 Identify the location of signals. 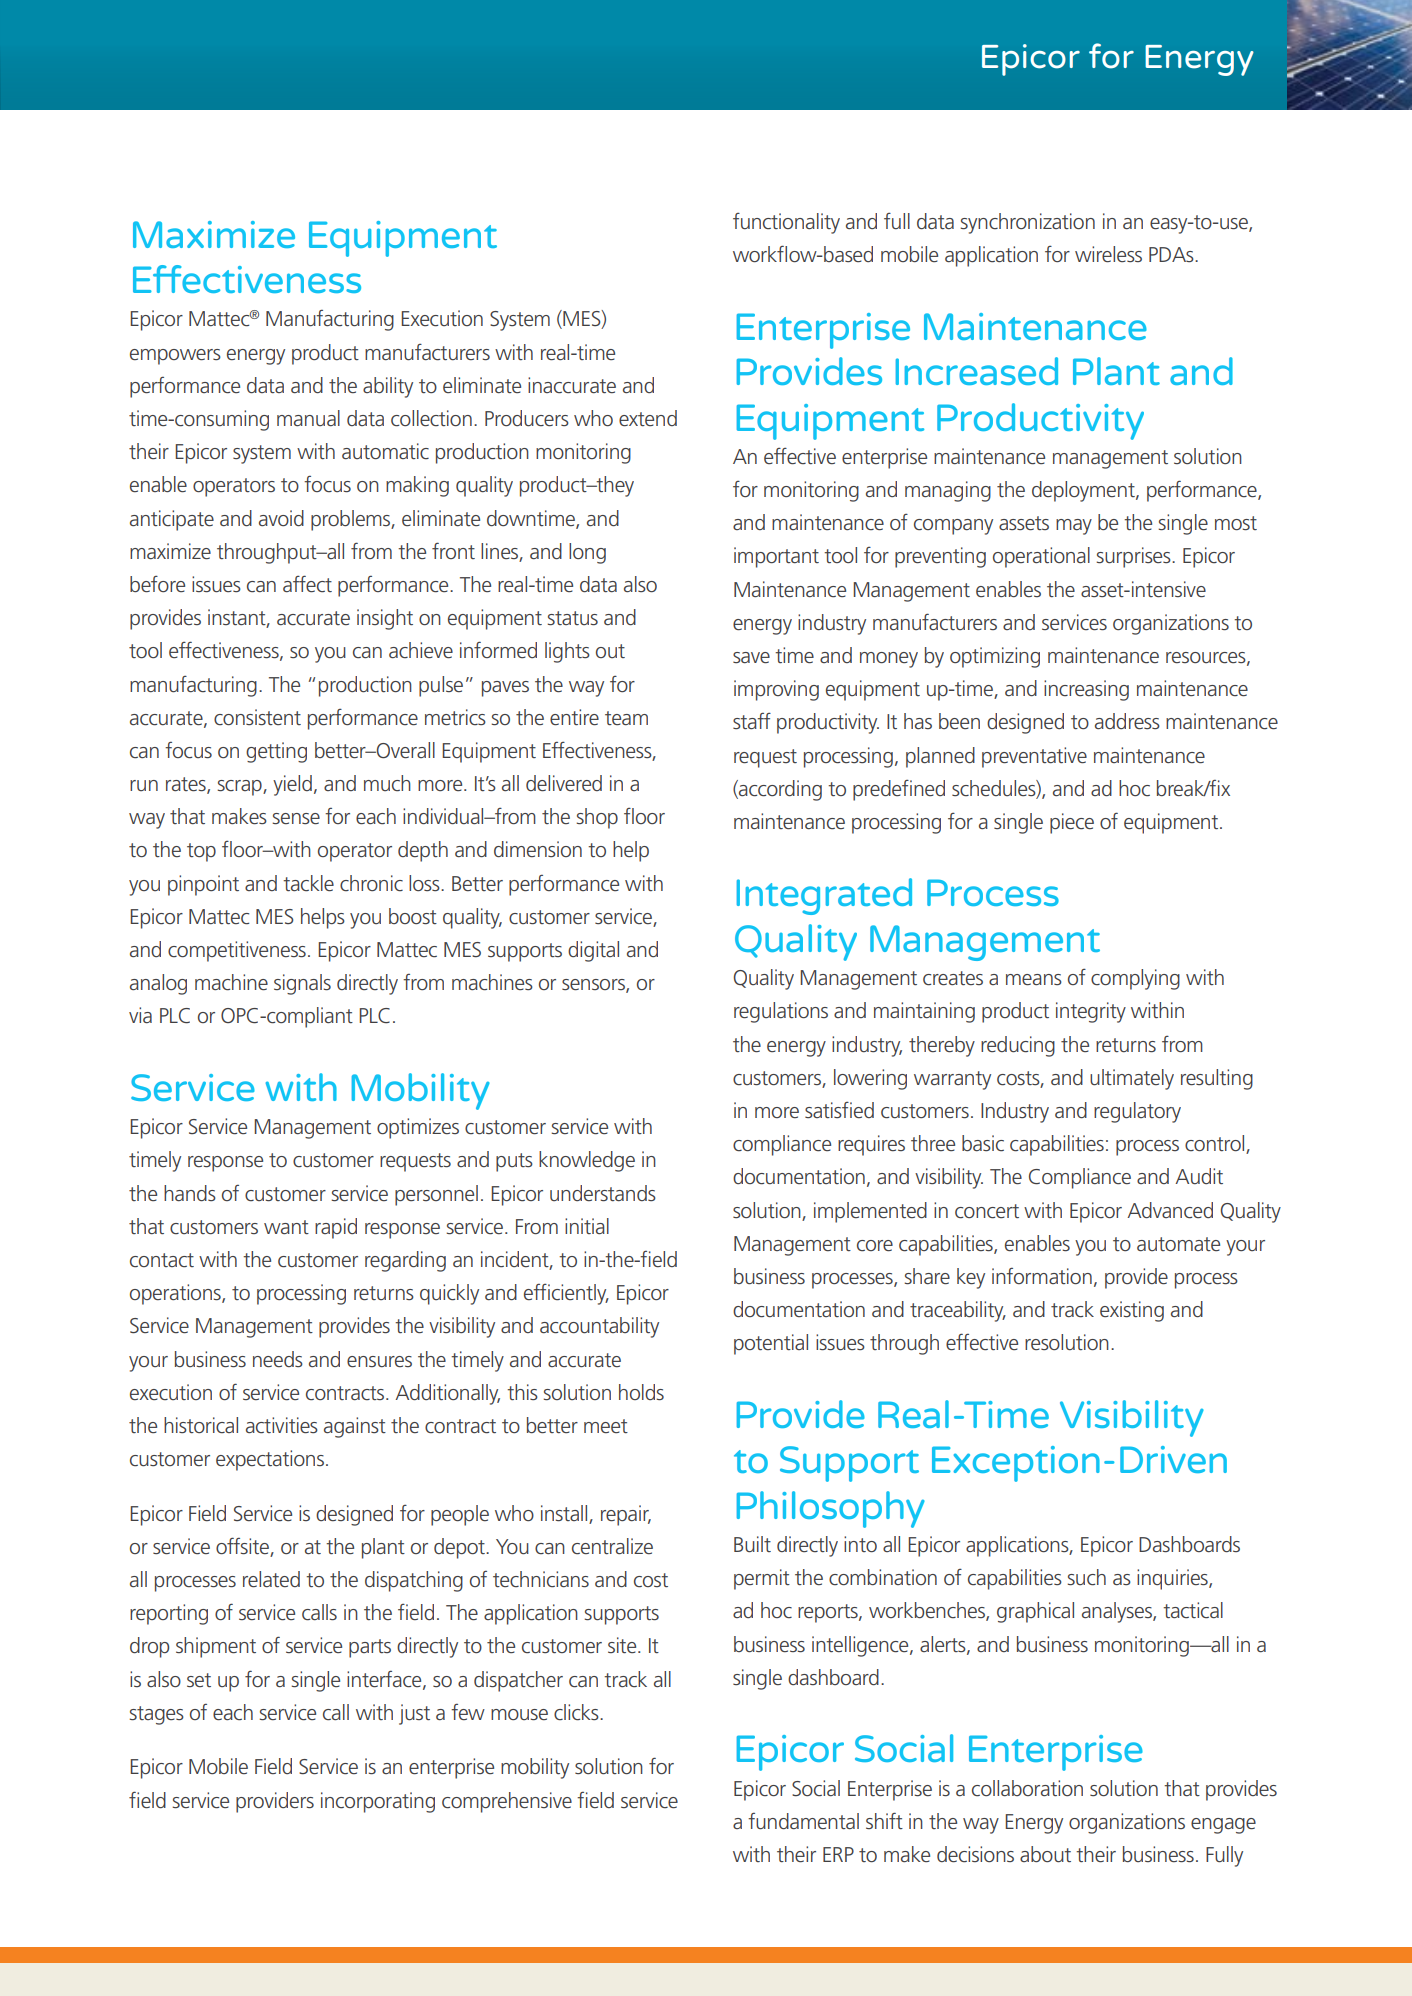
(302, 984).
